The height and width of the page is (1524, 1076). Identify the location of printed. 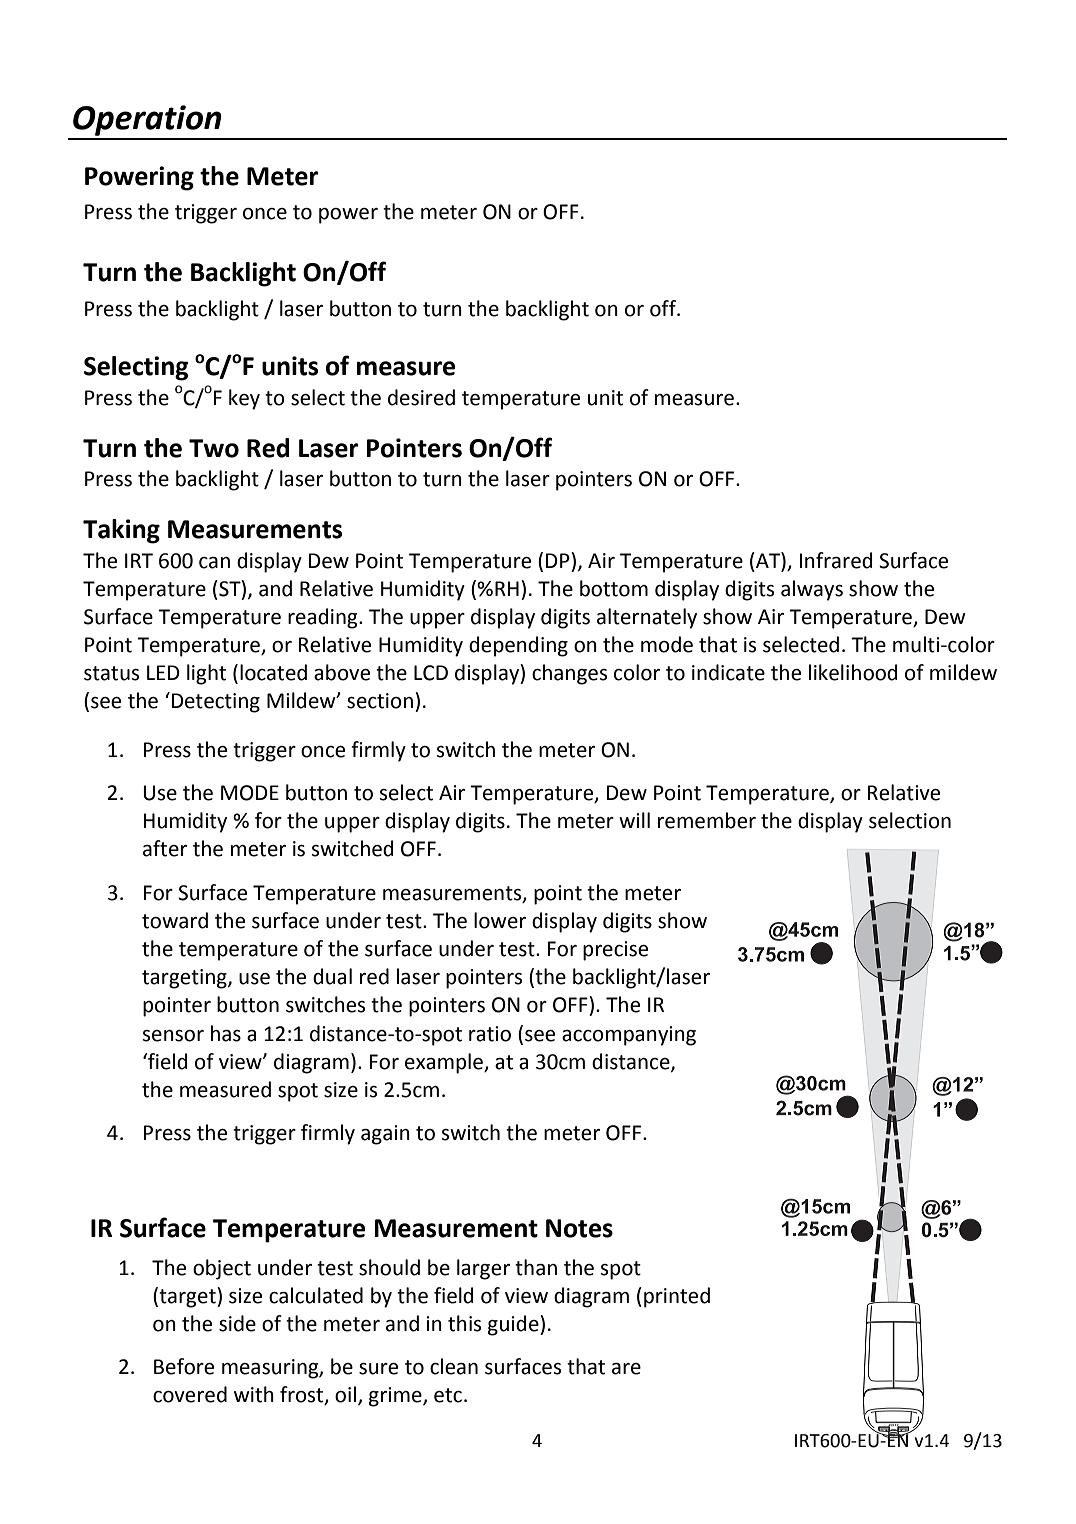
(677, 1297).
